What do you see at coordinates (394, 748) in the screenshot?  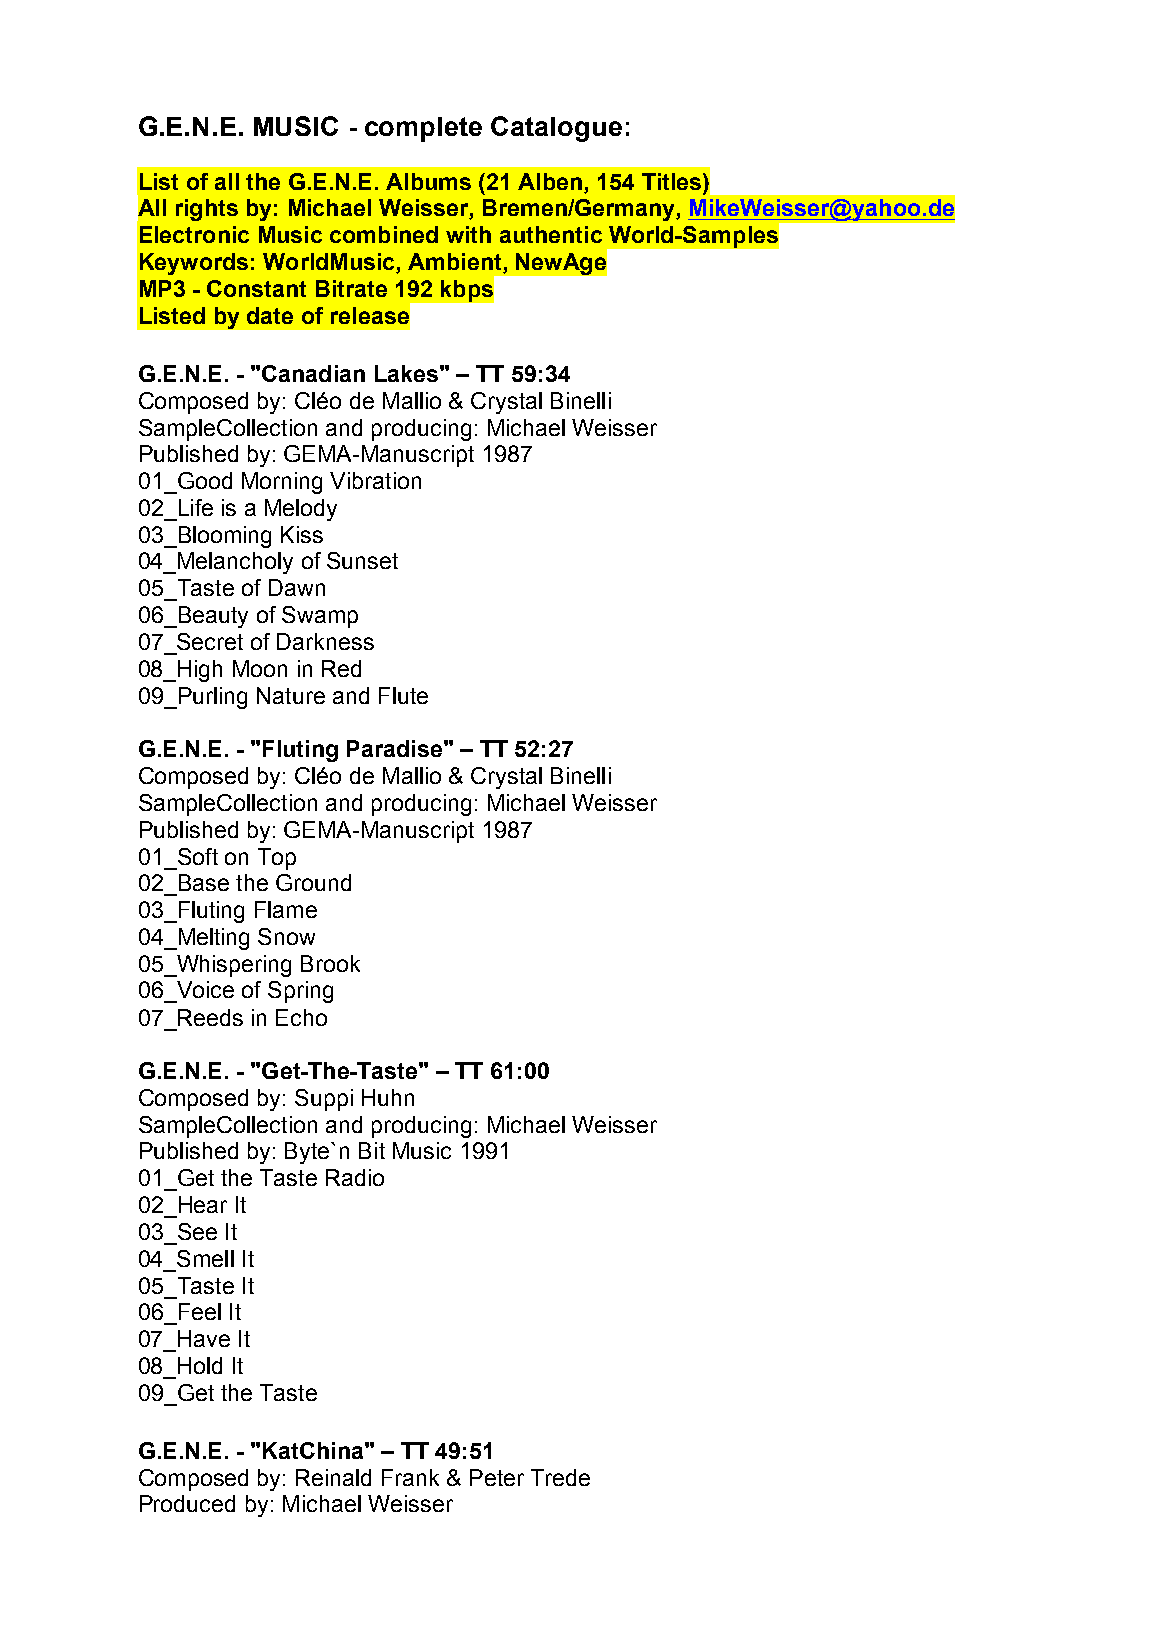 I see `Paradise` at bounding box center [394, 748].
